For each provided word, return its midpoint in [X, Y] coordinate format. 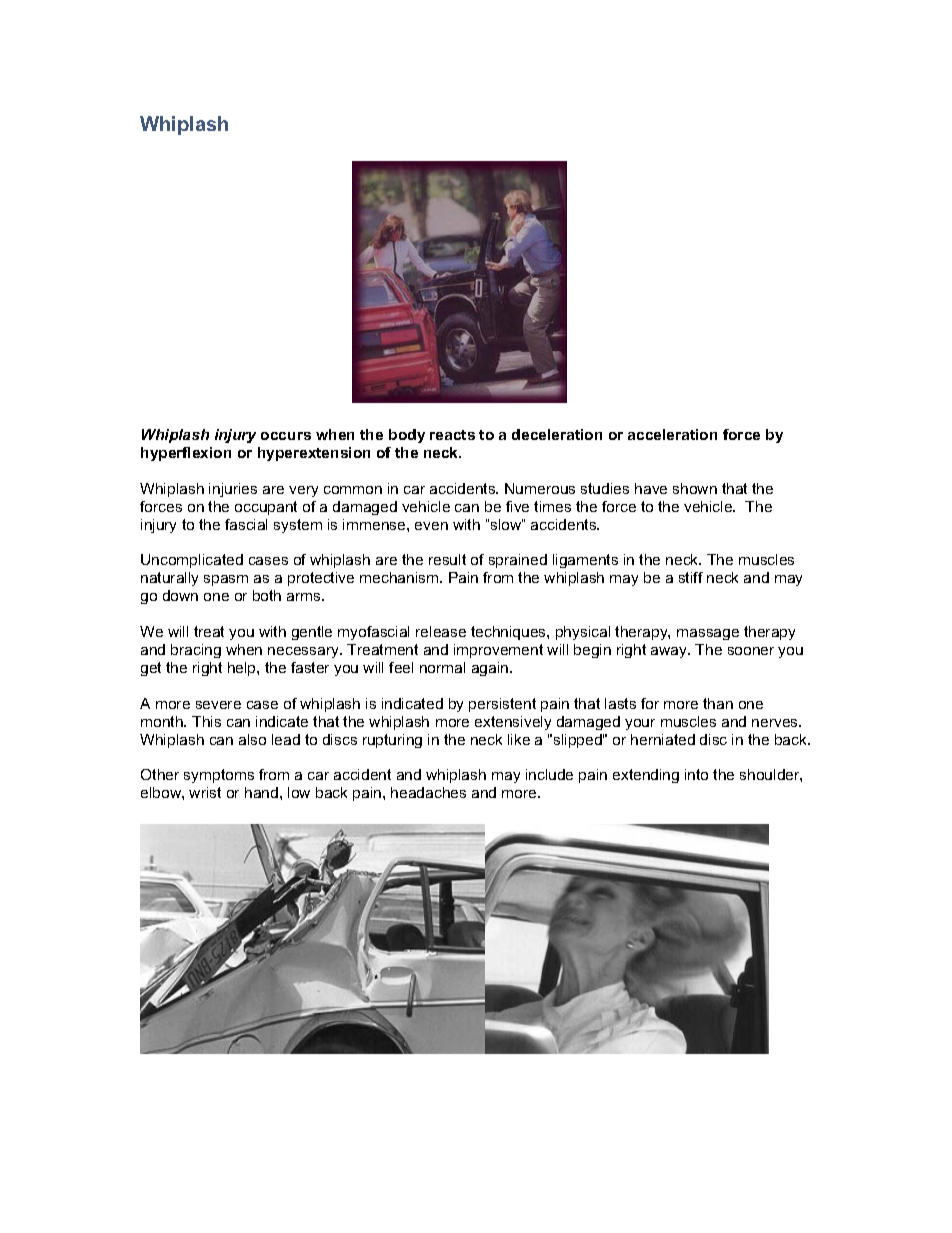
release [441, 631]
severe [218, 705]
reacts [452, 435]
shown [695, 488]
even [431, 526]
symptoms [219, 776]
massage [708, 634]
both [267, 595]
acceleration [672, 434]
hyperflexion [186, 454]
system [298, 526]
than [718, 703]
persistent [502, 705]
